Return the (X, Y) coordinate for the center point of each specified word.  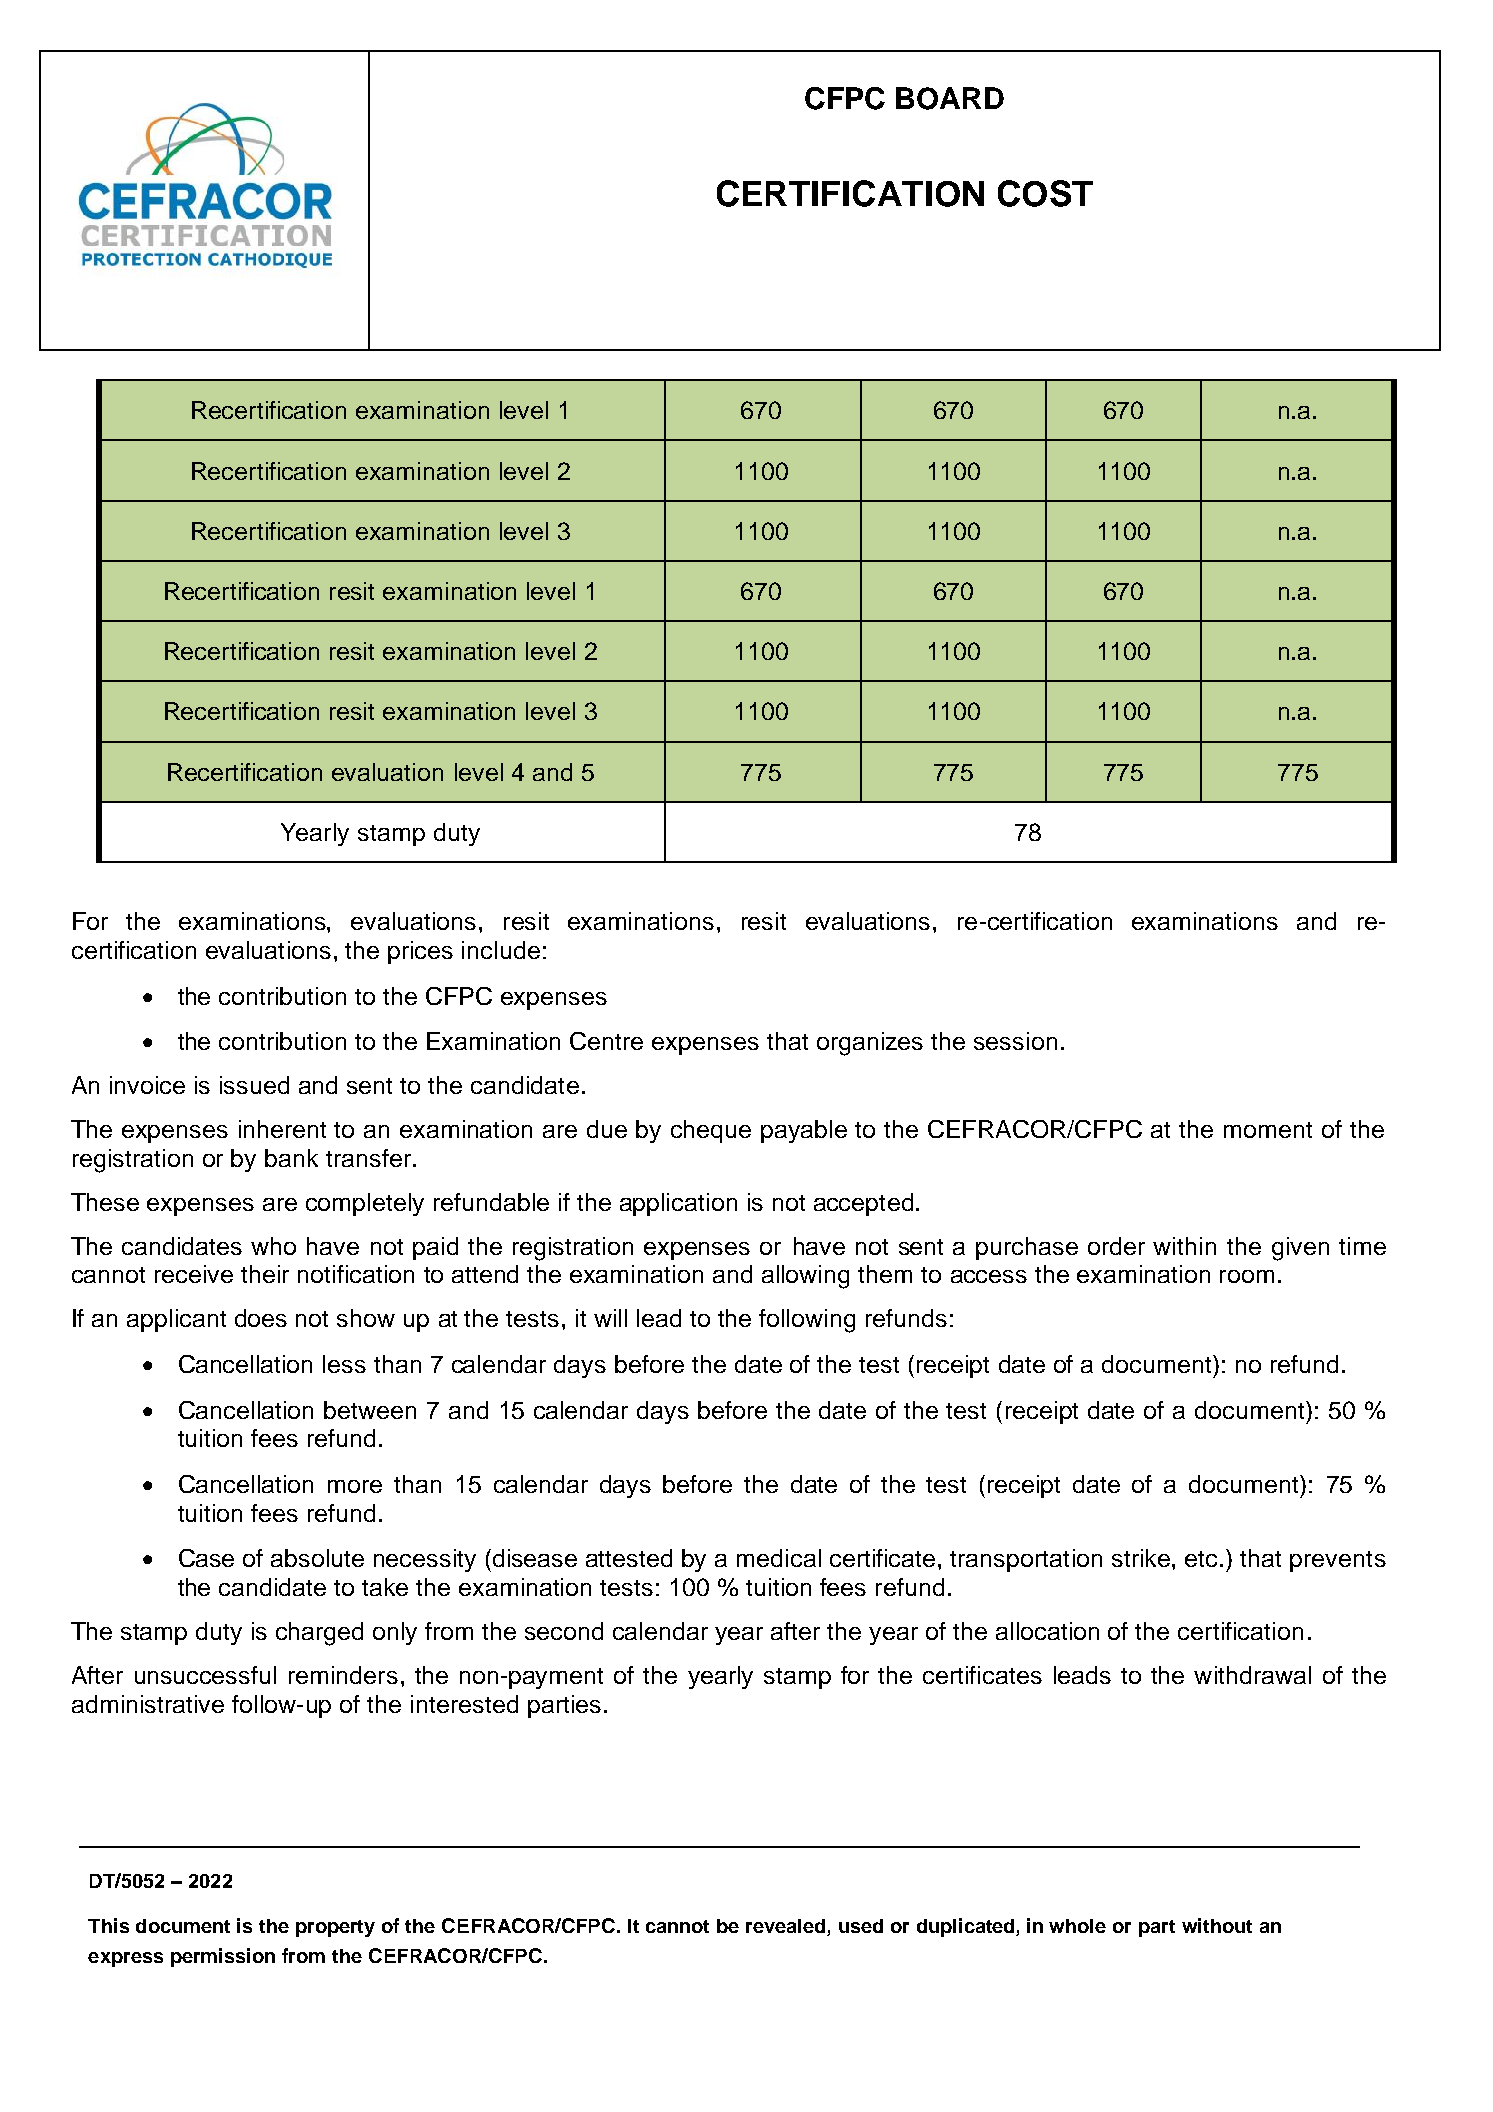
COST (1045, 193)
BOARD (950, 98)
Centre (606, 1041)
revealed (787, 1927)
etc (1203, 1559)
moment (1268, 1130)
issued (254, 1085)
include (501, 950)
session (1015, 1041)
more (355, 1486)
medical (779, 1558)
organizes (870, 1044)
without (1217, 1925)
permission (223, 1957)
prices (420, 952)
